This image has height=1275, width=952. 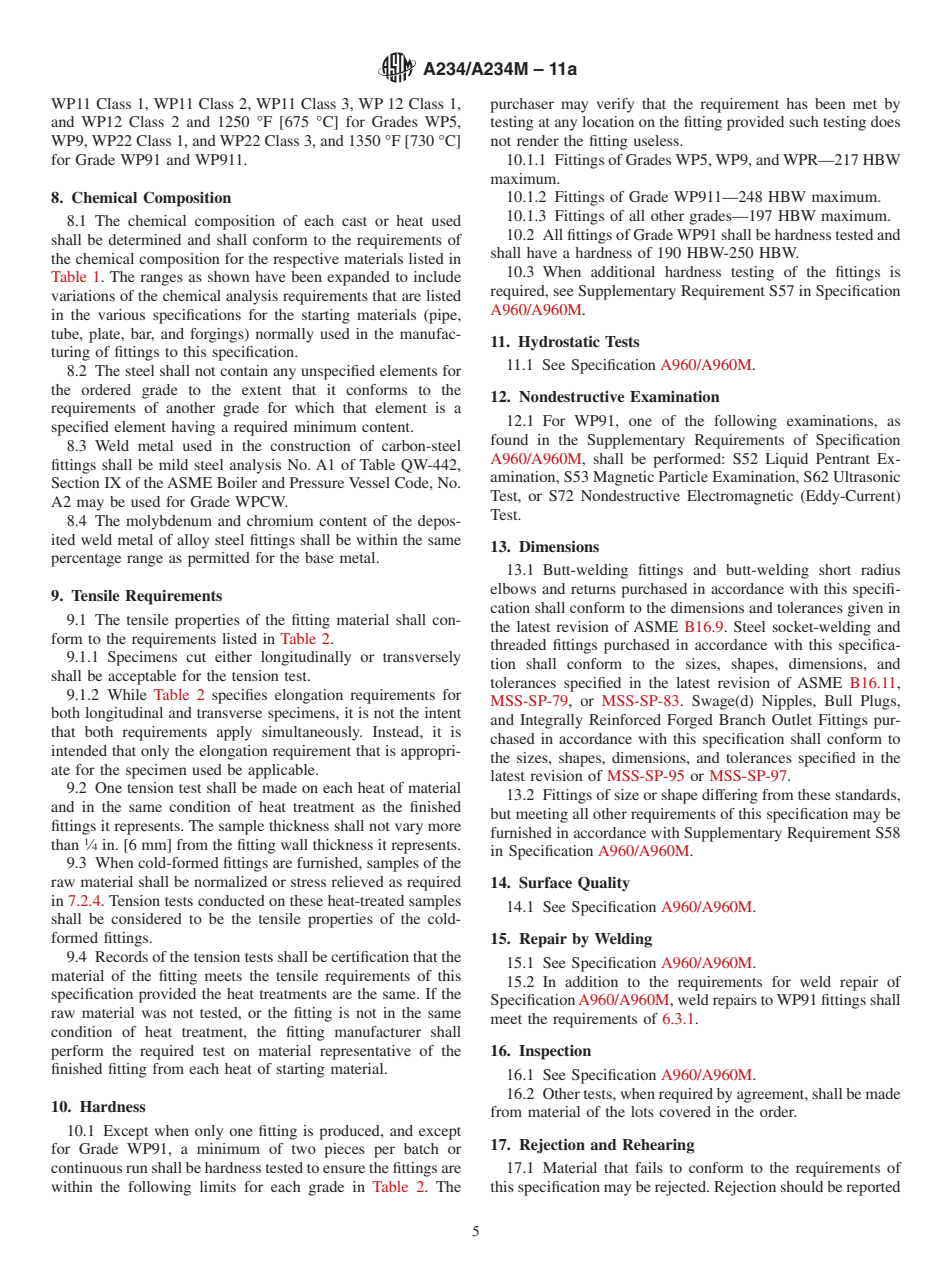 I want to click on determined, so click(x=144, y=239).
